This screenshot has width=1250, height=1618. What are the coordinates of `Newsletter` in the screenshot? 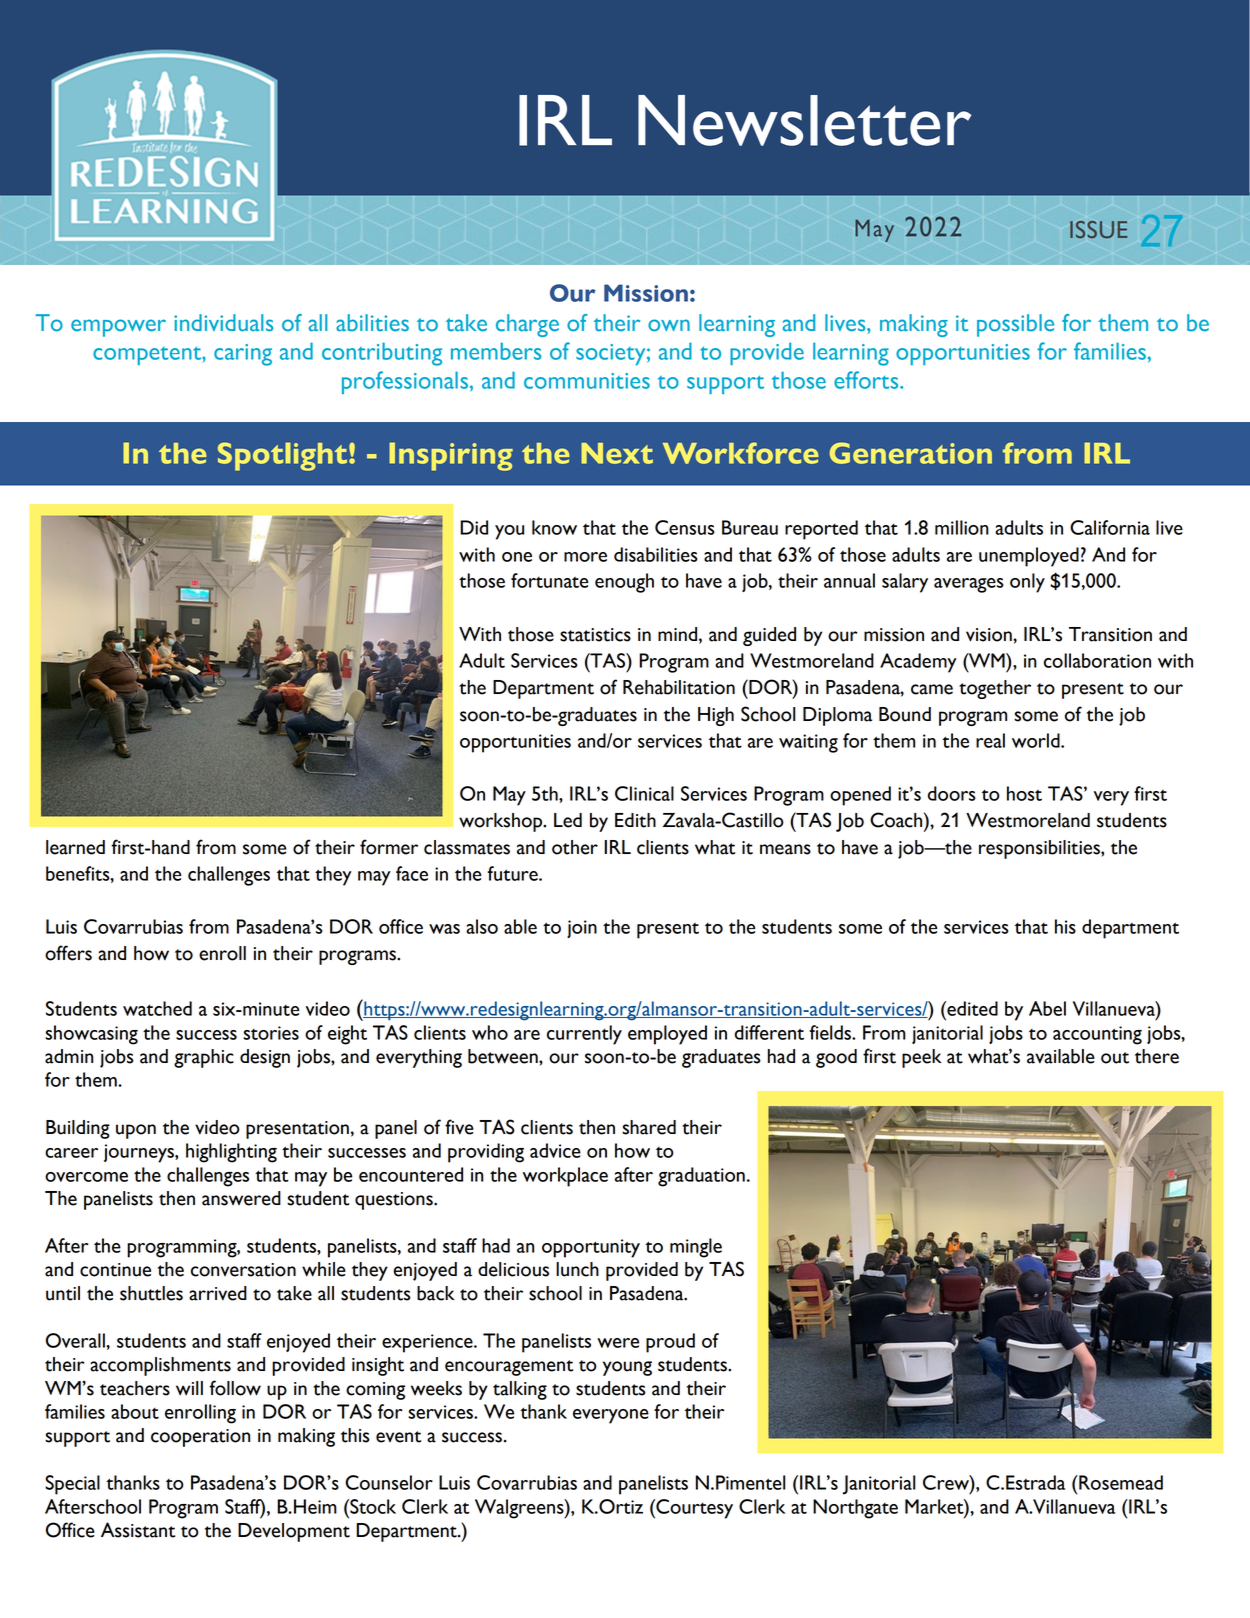 It's located at (805, 120).
